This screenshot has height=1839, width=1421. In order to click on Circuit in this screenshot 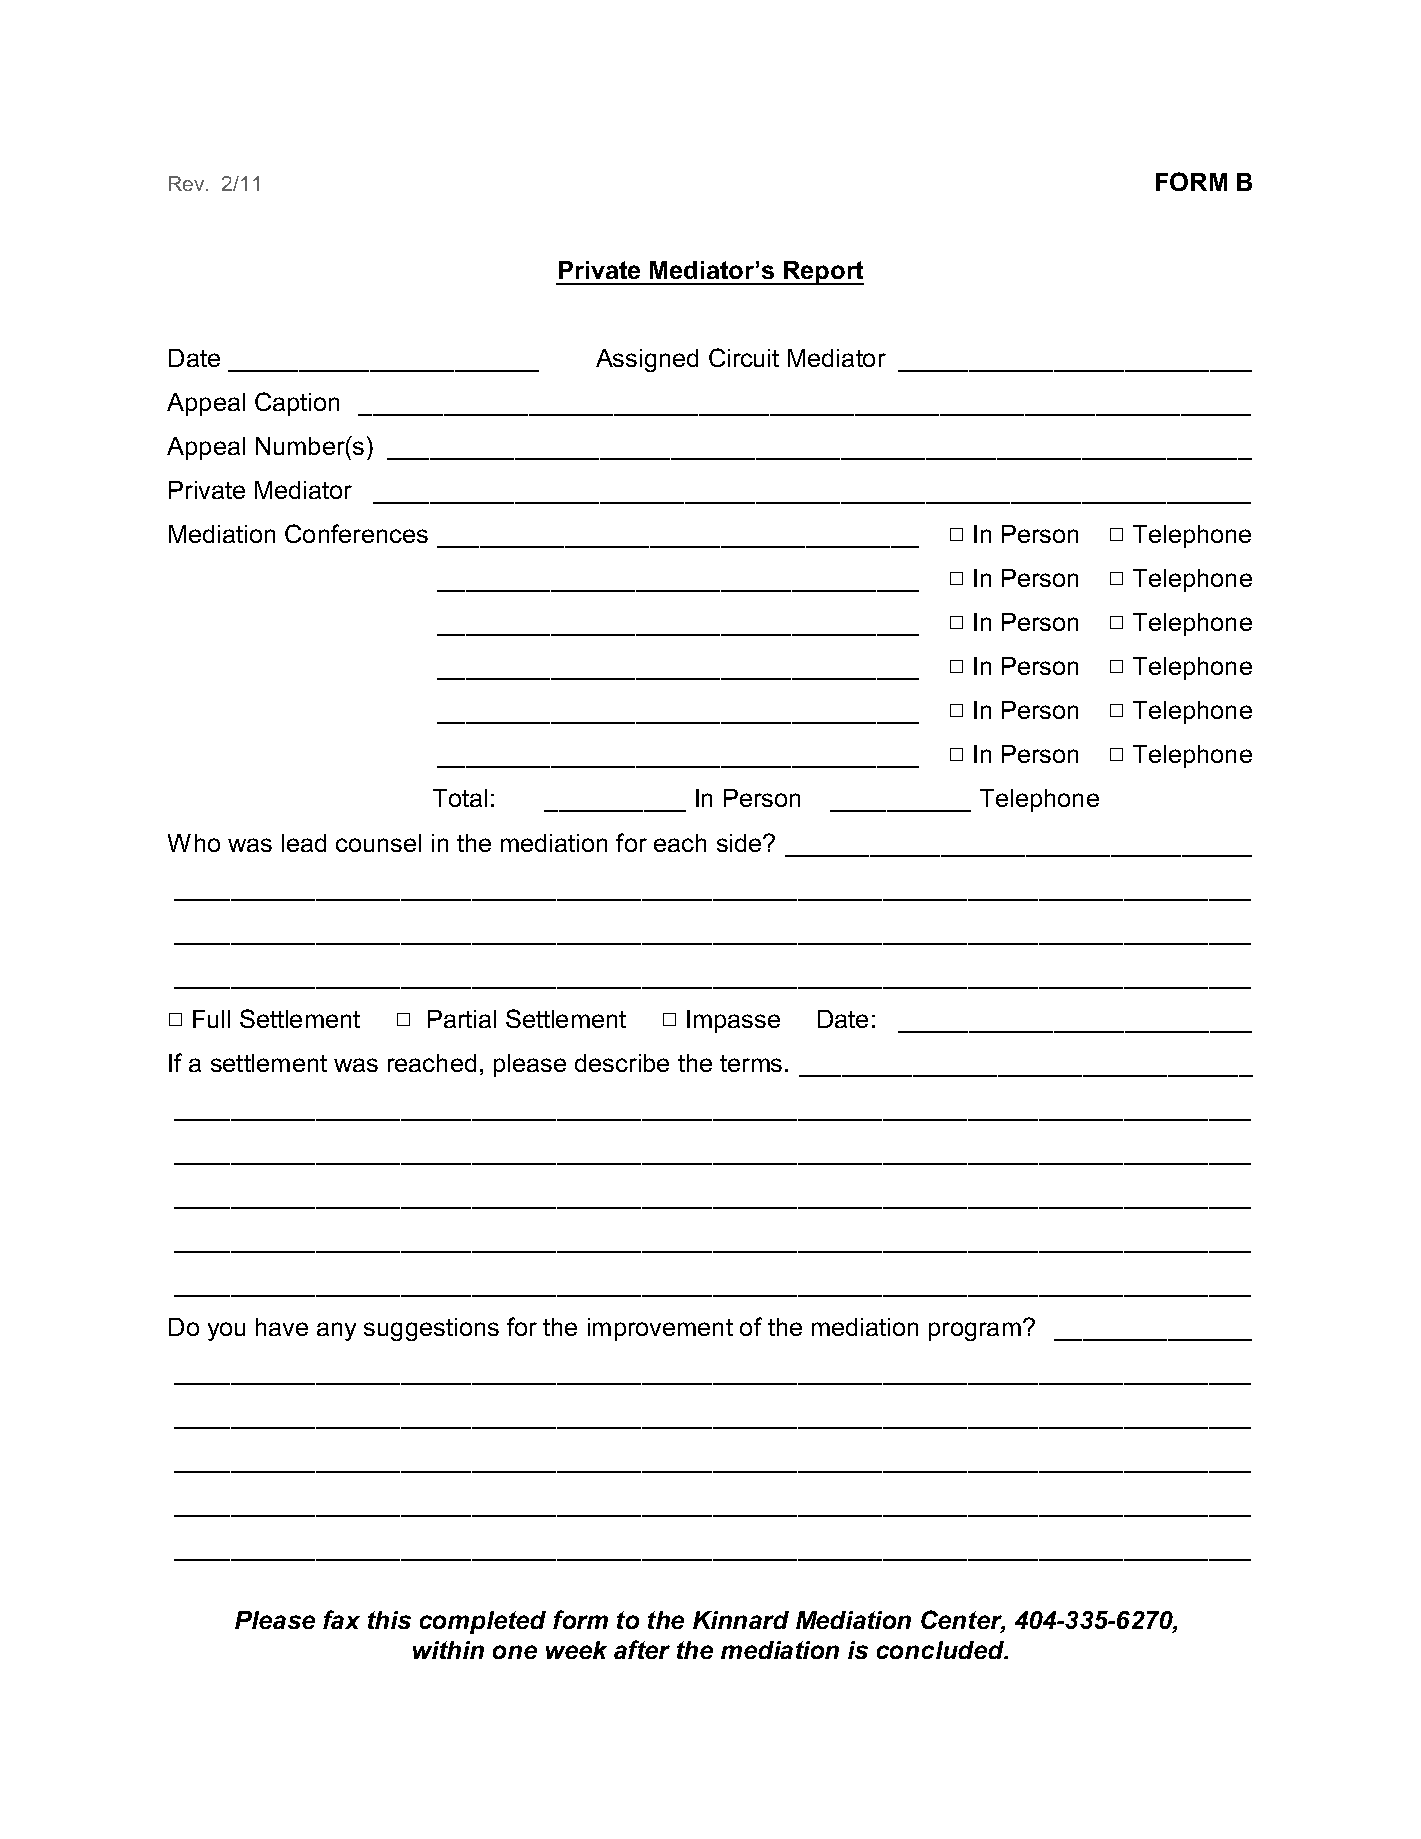, I will do `click(744, 357)`.
